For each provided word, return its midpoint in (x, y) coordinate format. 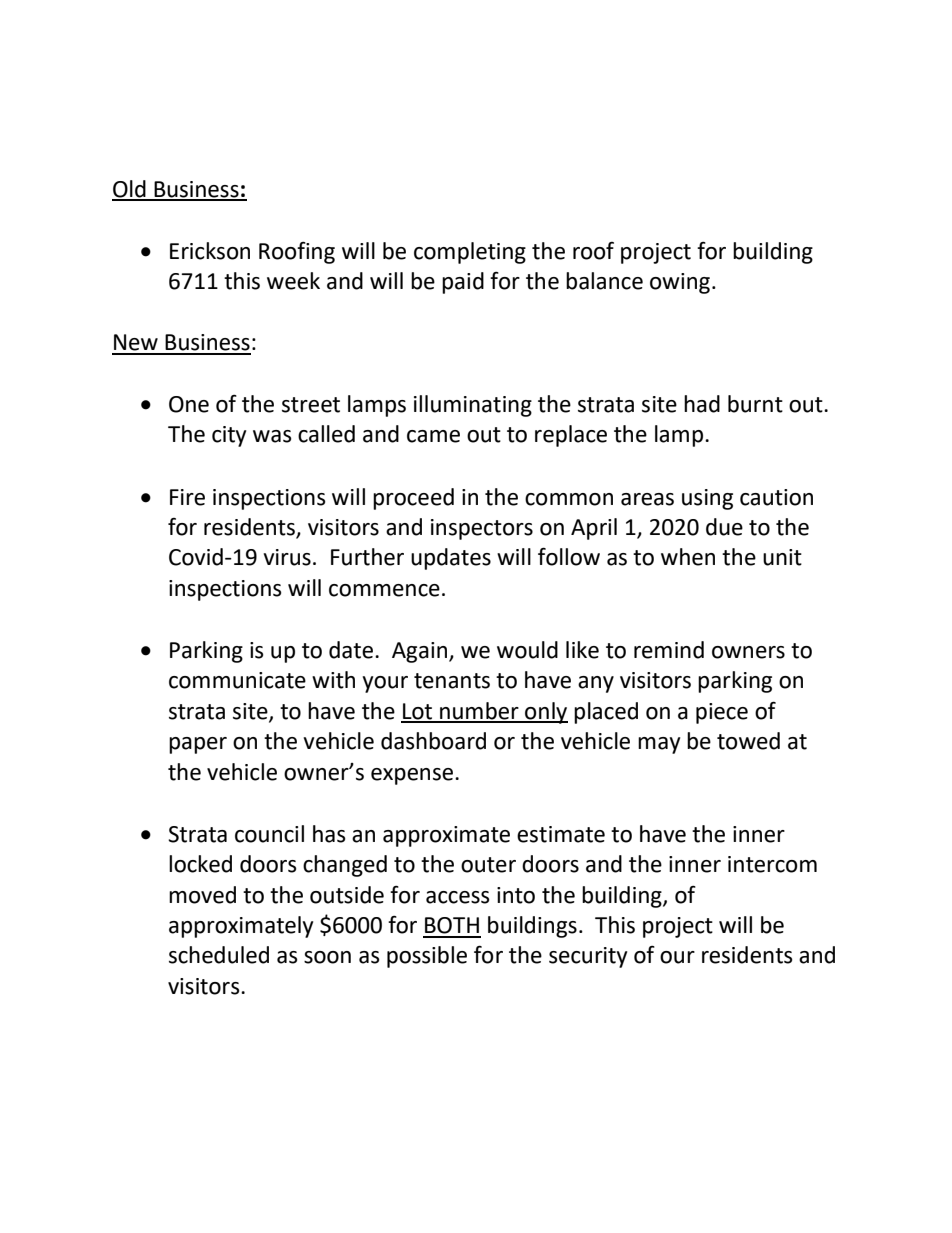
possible (427, 957)
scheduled (219, 955)
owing (680, 283)
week (293, 281)
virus (287, 557)
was (272, 436)
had (702, 404)
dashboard (433, 741)
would (527, 650)
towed (748, 741)
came (433, 436)
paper (198, 745)
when (688, 557)
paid (463, 283)
